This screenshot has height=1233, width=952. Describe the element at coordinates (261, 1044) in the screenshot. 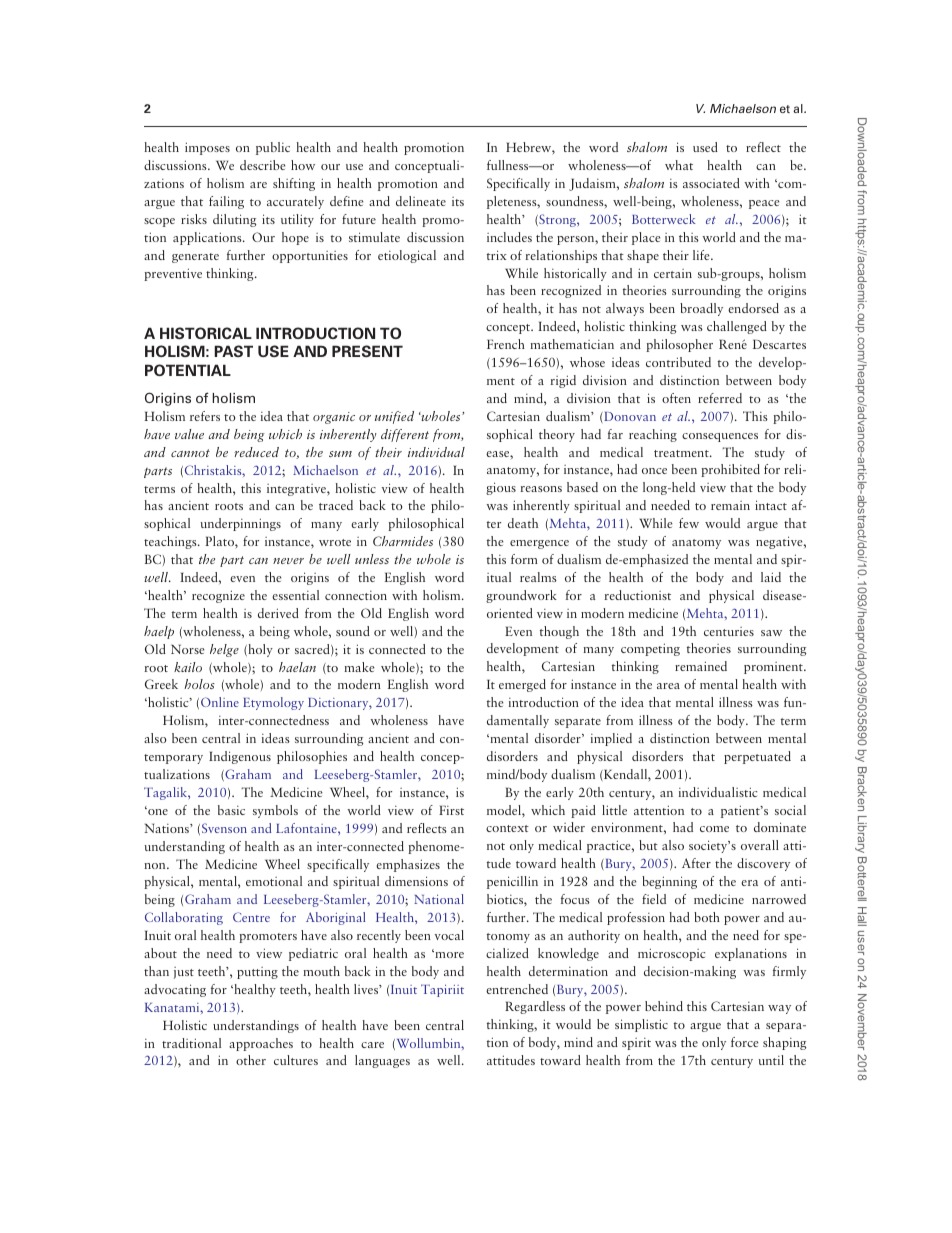

I see `approaches` at that location.
